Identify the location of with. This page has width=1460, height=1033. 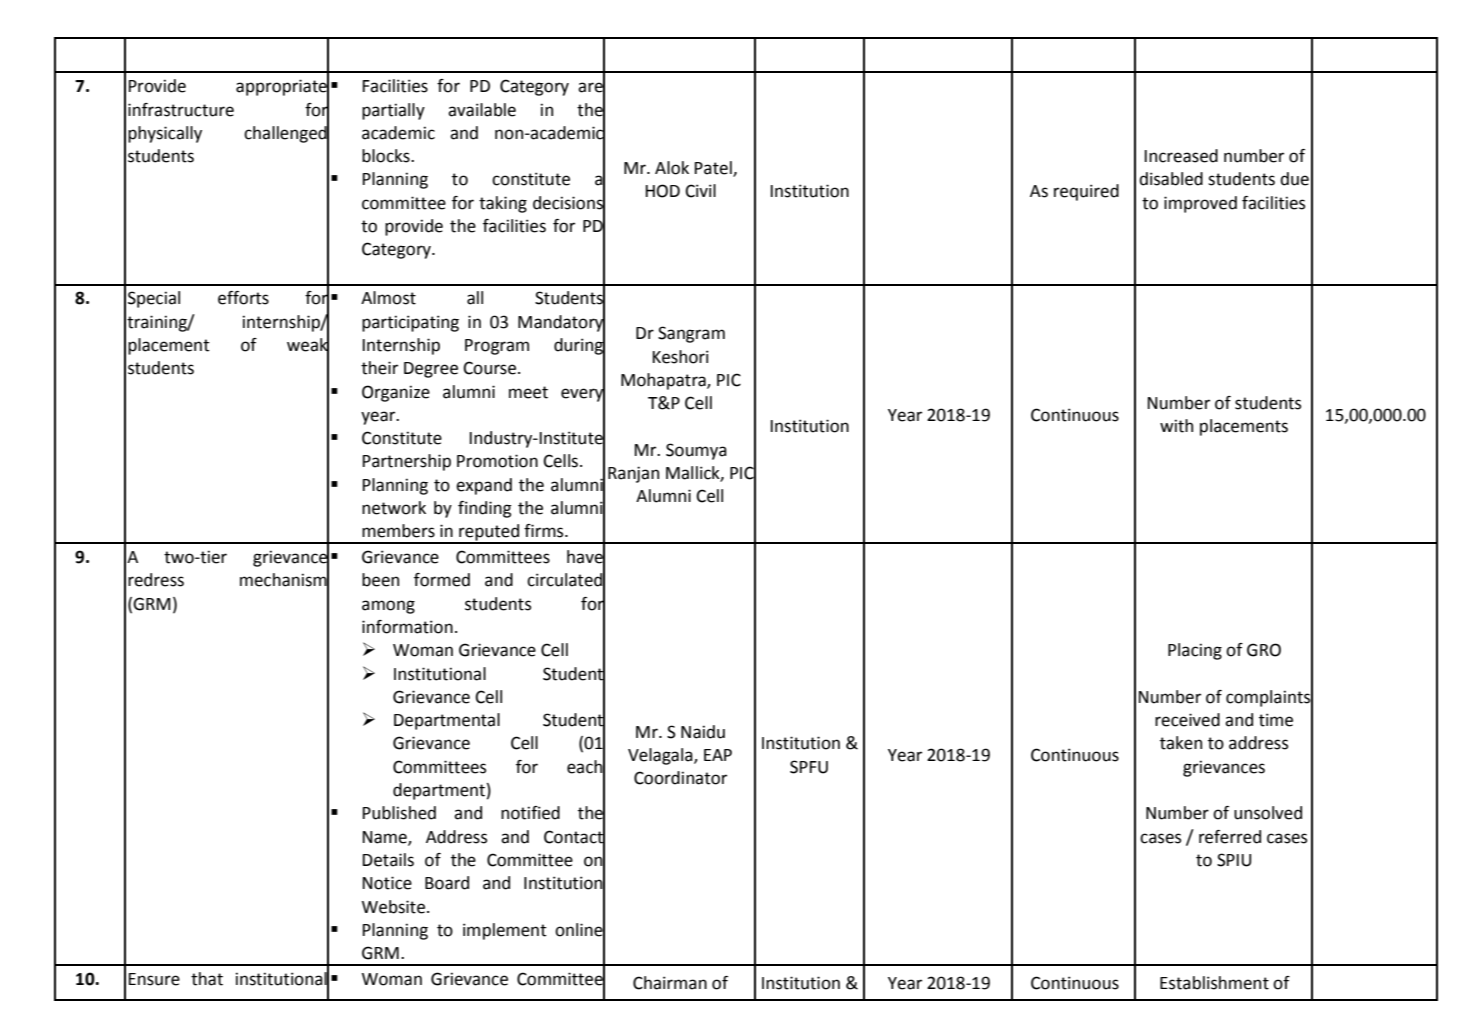
(1176, 426).
